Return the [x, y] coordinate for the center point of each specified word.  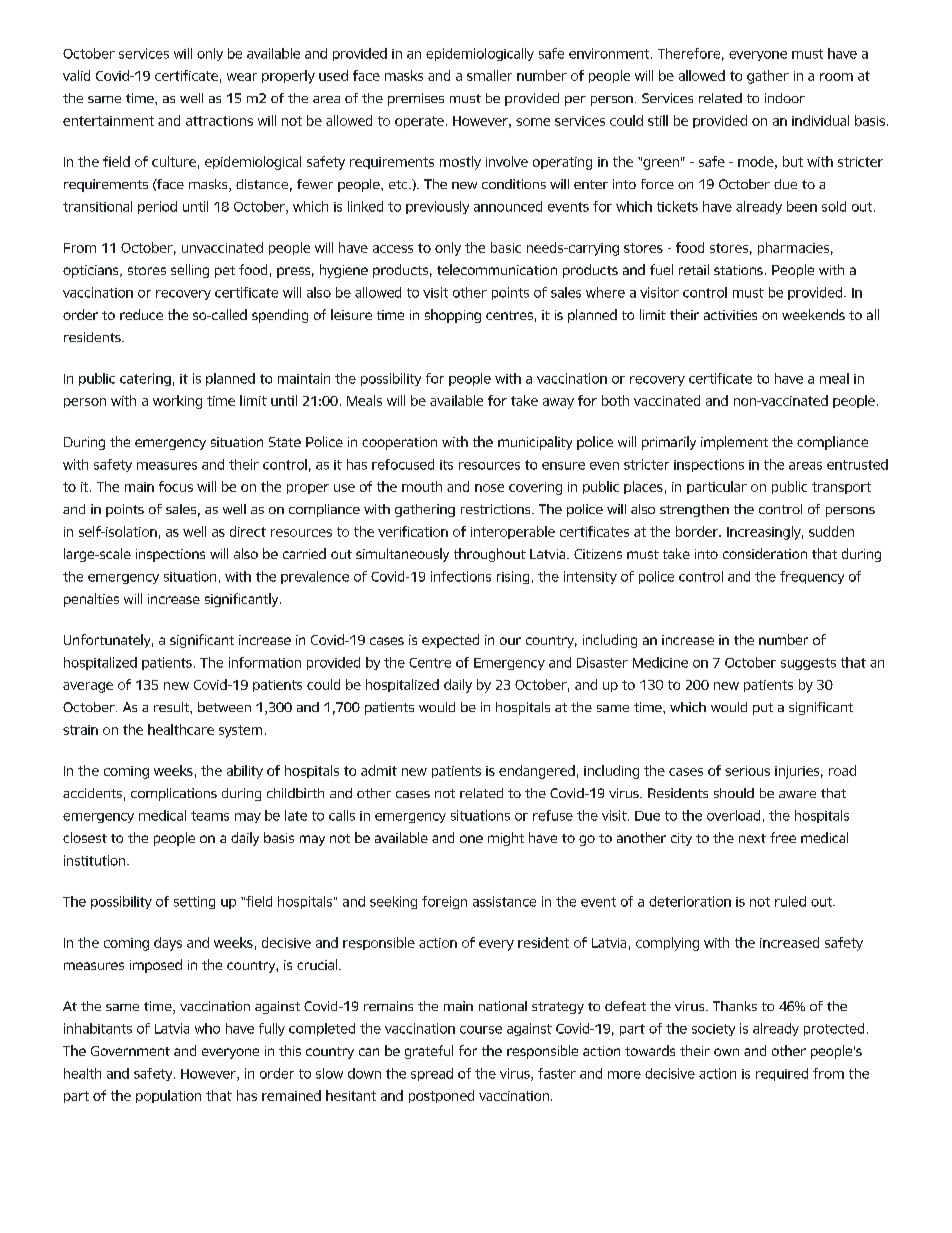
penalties [91, 600]
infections [461, 576]
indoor [785, 98]
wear [242, 77]
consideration [765, 553]
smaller [489, 75]
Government [130, 1051]
